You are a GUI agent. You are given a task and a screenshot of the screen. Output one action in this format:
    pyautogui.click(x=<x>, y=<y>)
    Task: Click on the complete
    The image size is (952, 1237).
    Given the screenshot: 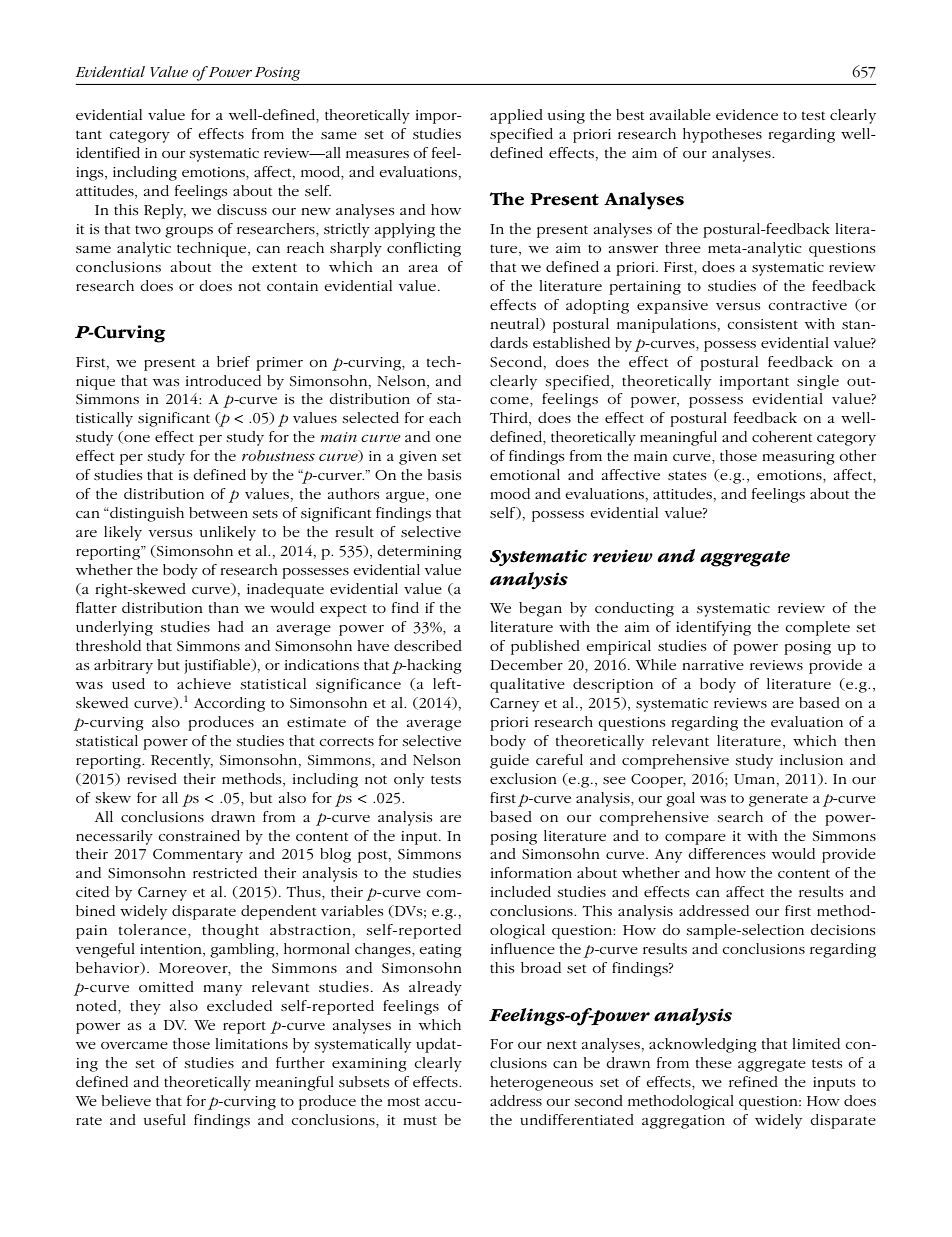 What is the action you would take?
    pyautogui.click(x=817, y=628)
